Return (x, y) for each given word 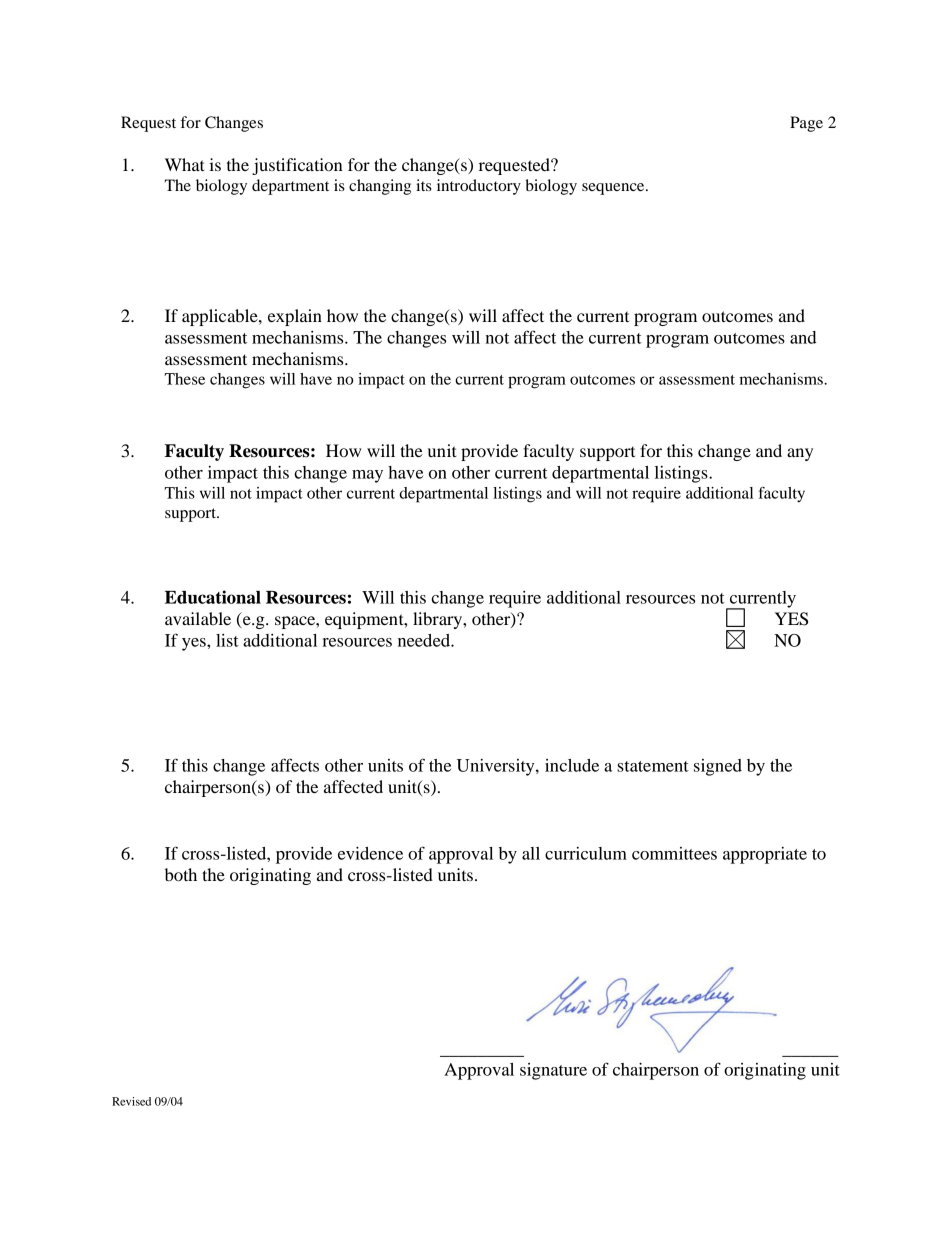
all (531, 853)
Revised (131, 1101)
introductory (479, 187)
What (185, 164)
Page (806, 124)
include (572, 765)
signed (718, 767)
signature (553, 1071)
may (367, 476)
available (198, 618)
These (184, 379)
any (800, 454)
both (181, 874)
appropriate (765, 855)
